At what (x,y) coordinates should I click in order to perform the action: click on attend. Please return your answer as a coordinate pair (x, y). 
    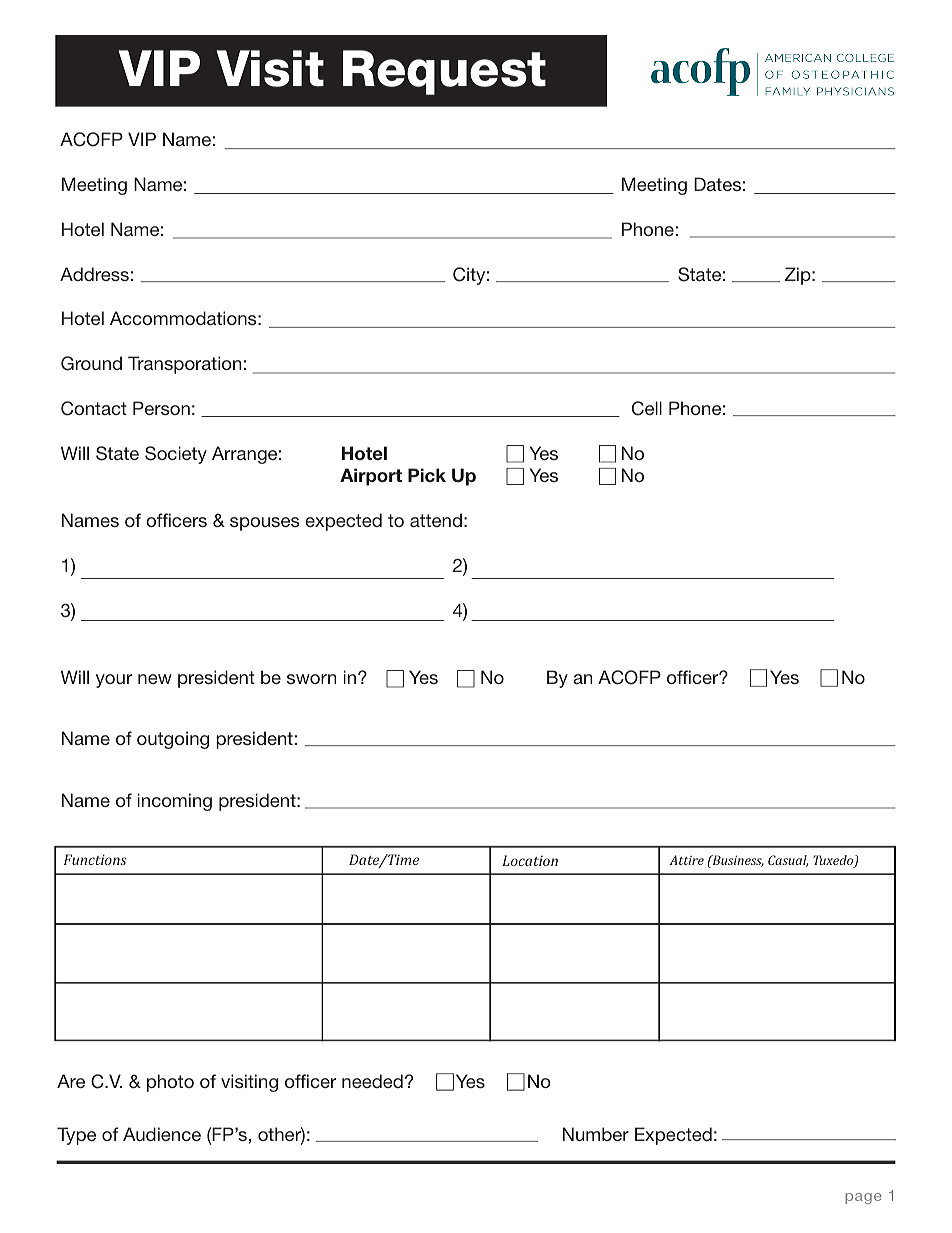
    Looking at the image, I should click on (436, 520).
